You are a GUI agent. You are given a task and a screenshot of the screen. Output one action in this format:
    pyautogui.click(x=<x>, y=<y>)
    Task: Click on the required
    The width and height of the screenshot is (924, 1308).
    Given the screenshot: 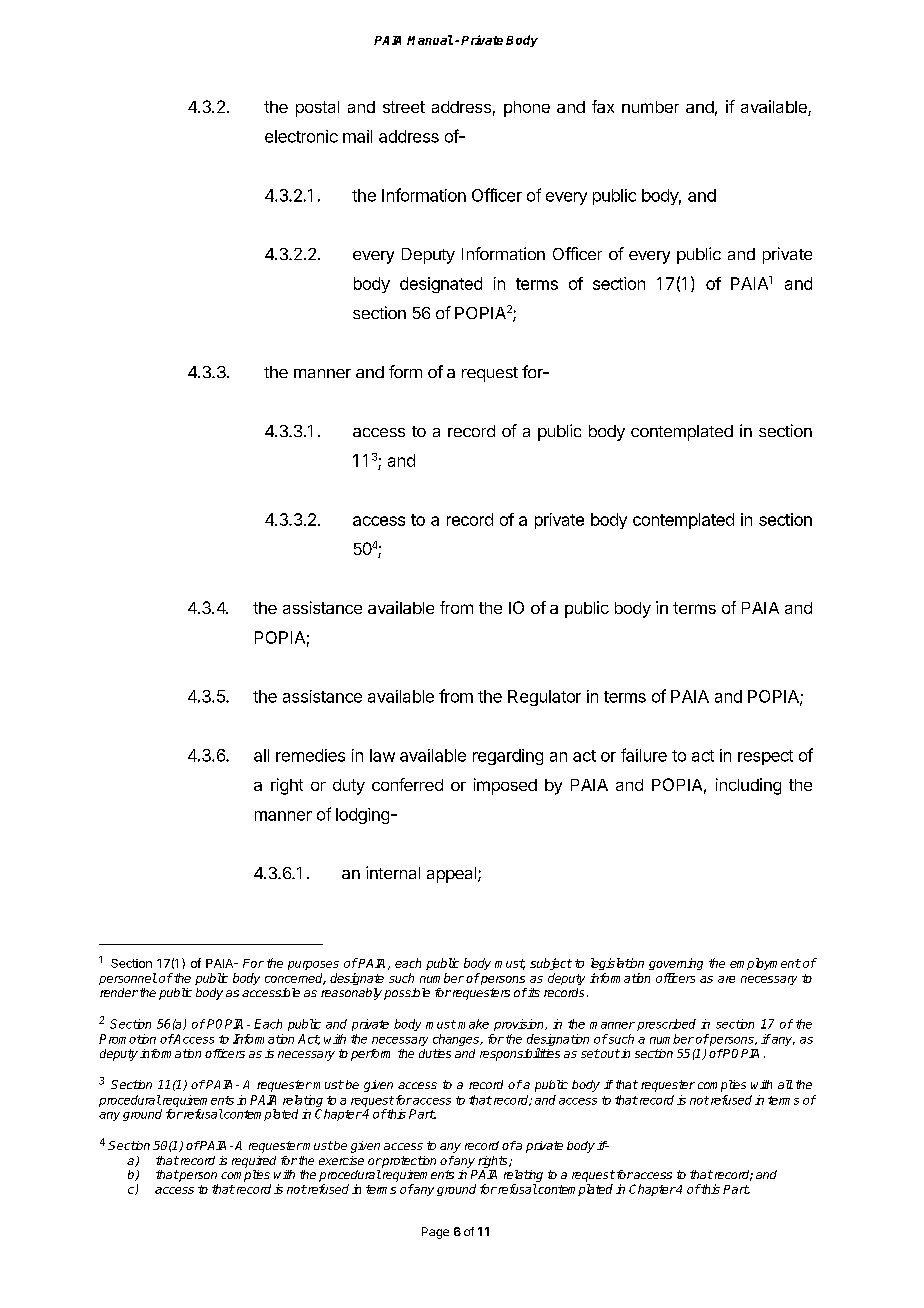 What is the action you would take?
    pyautogui.click(x=254, y=1162)
